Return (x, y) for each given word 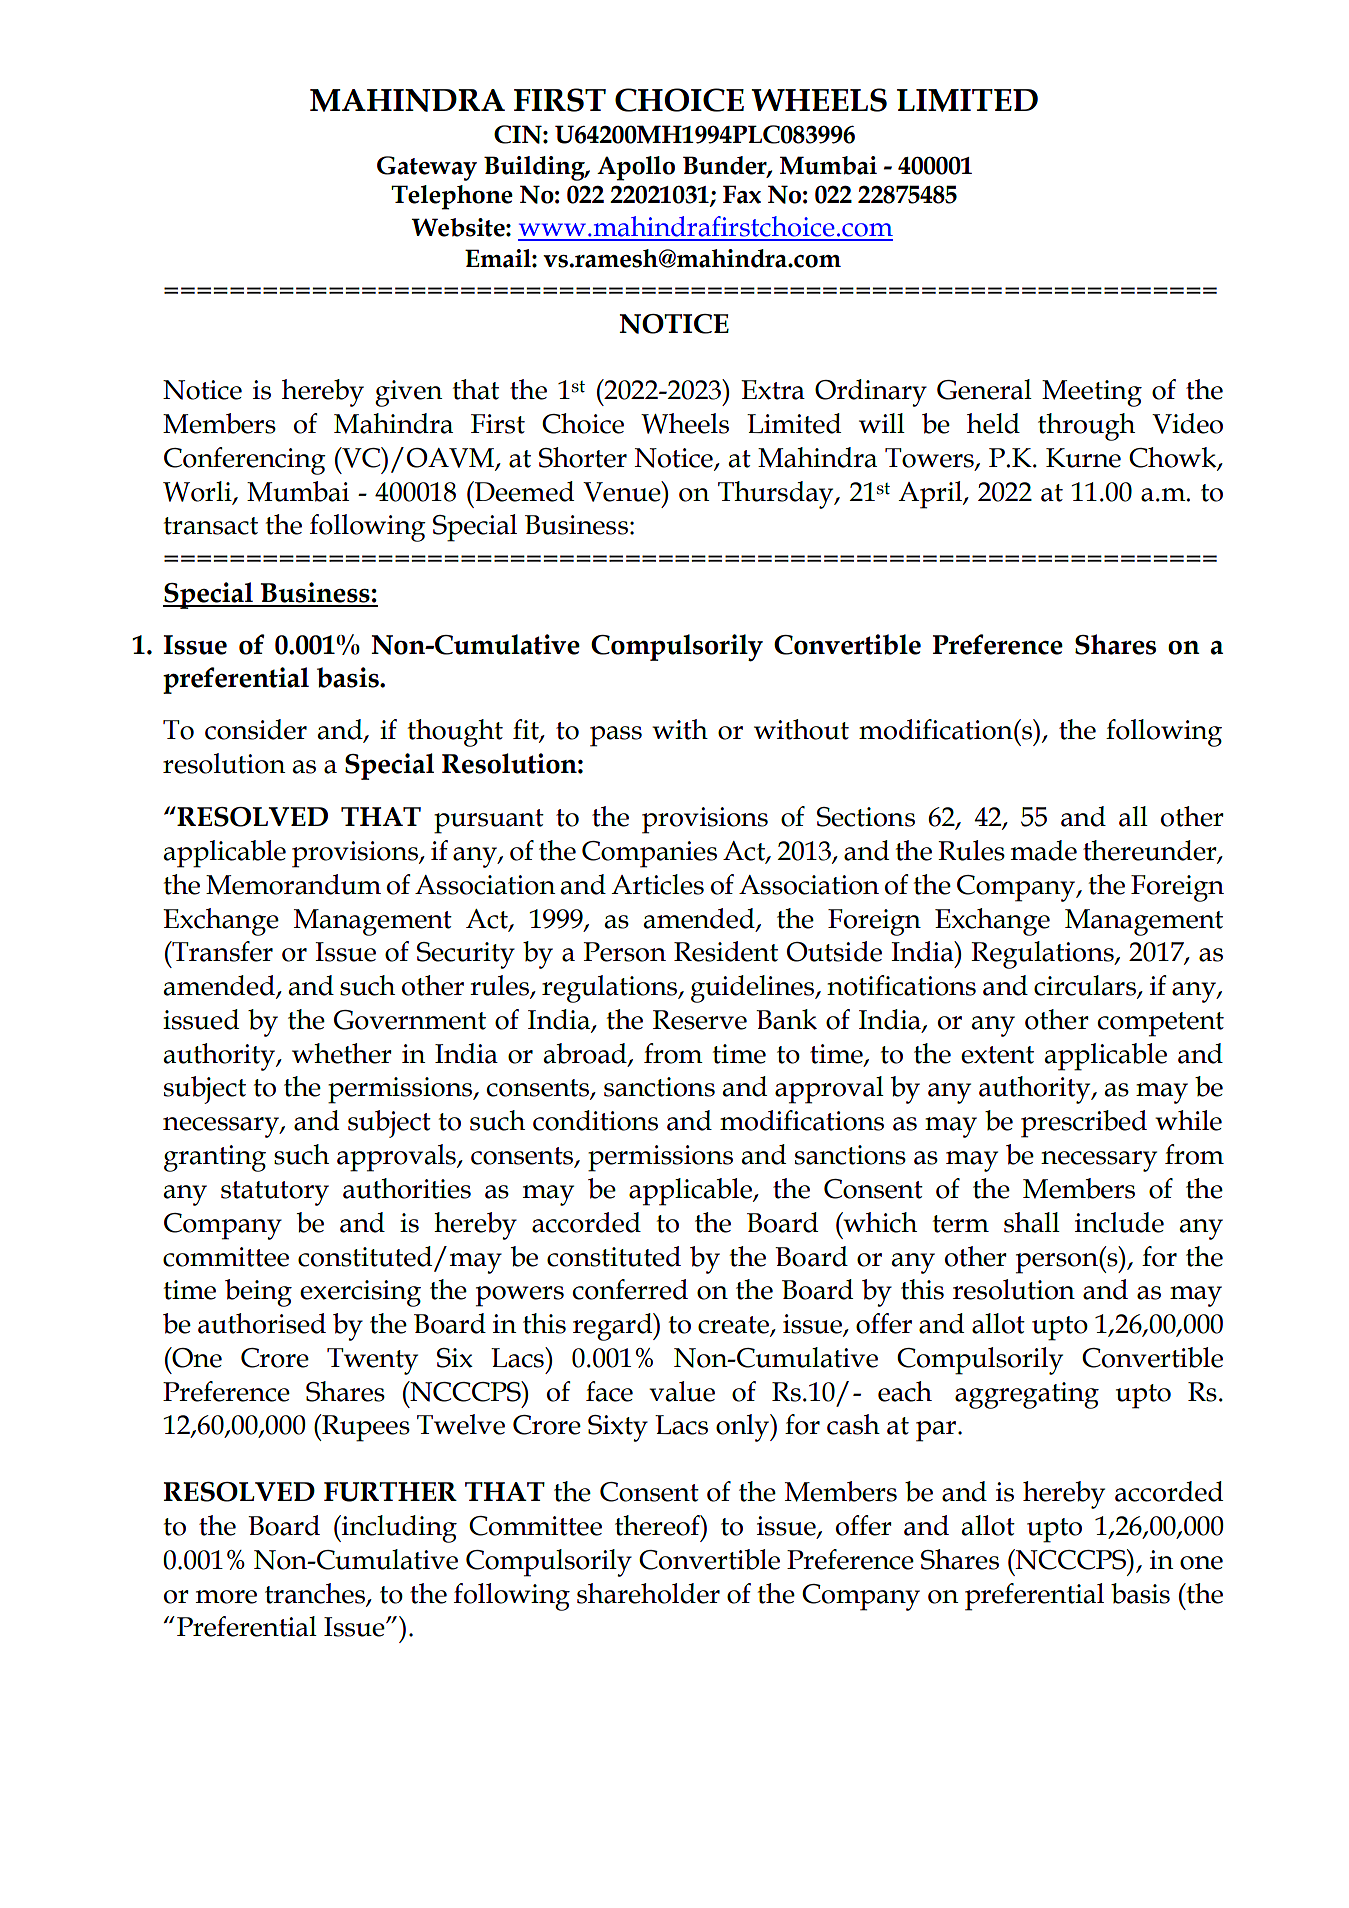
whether (342, 1053)
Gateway (427, 168)
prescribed (1084, 1124)
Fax (742, 194)
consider (256, 729)
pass (616, 736)
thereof (658, 1525)
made (1044, 850)
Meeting (1092, 393)
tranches (316, 1594)
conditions (595, 1120)
